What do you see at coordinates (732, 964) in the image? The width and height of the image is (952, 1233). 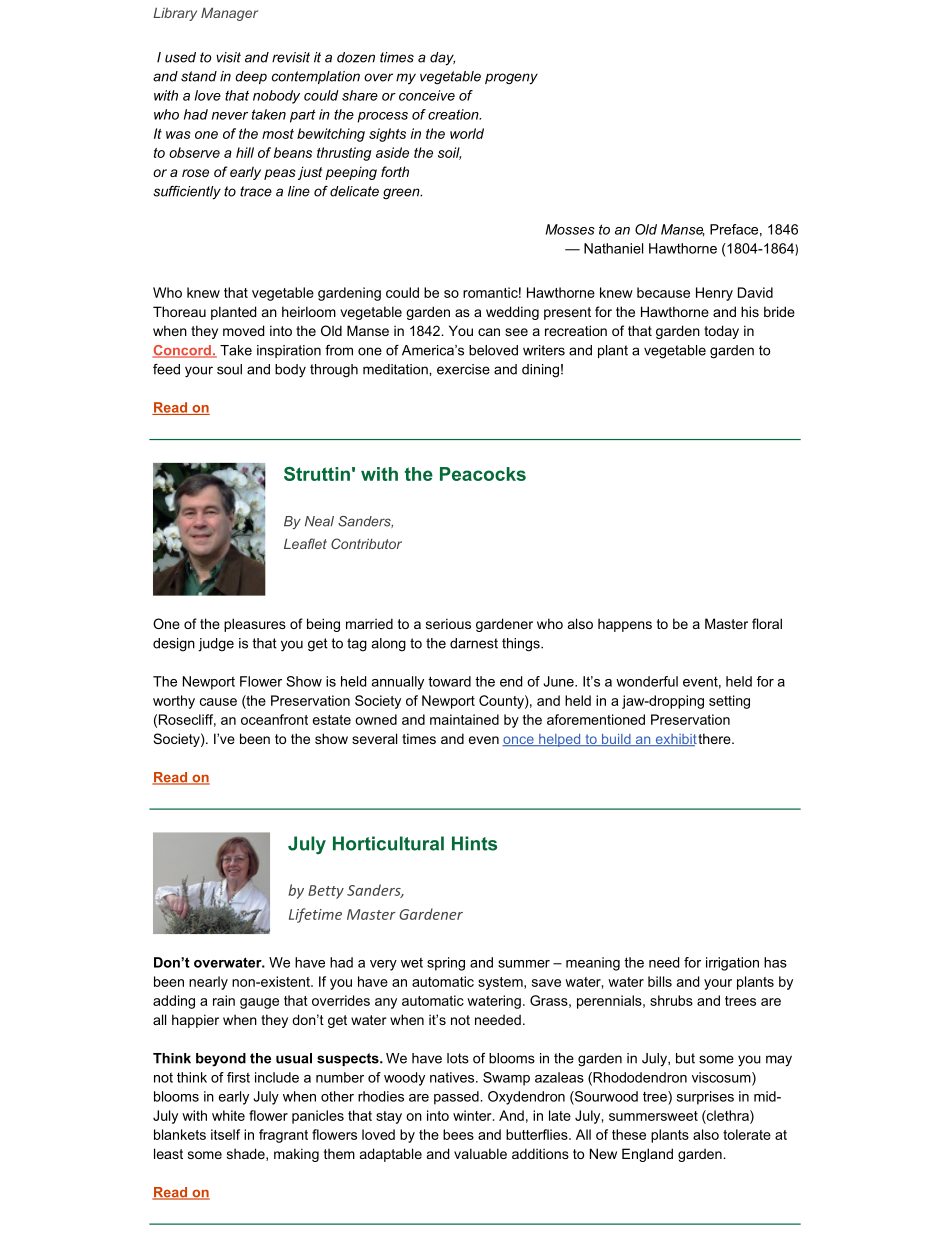 I see `irrigation` at bounding box center [732, 964].
